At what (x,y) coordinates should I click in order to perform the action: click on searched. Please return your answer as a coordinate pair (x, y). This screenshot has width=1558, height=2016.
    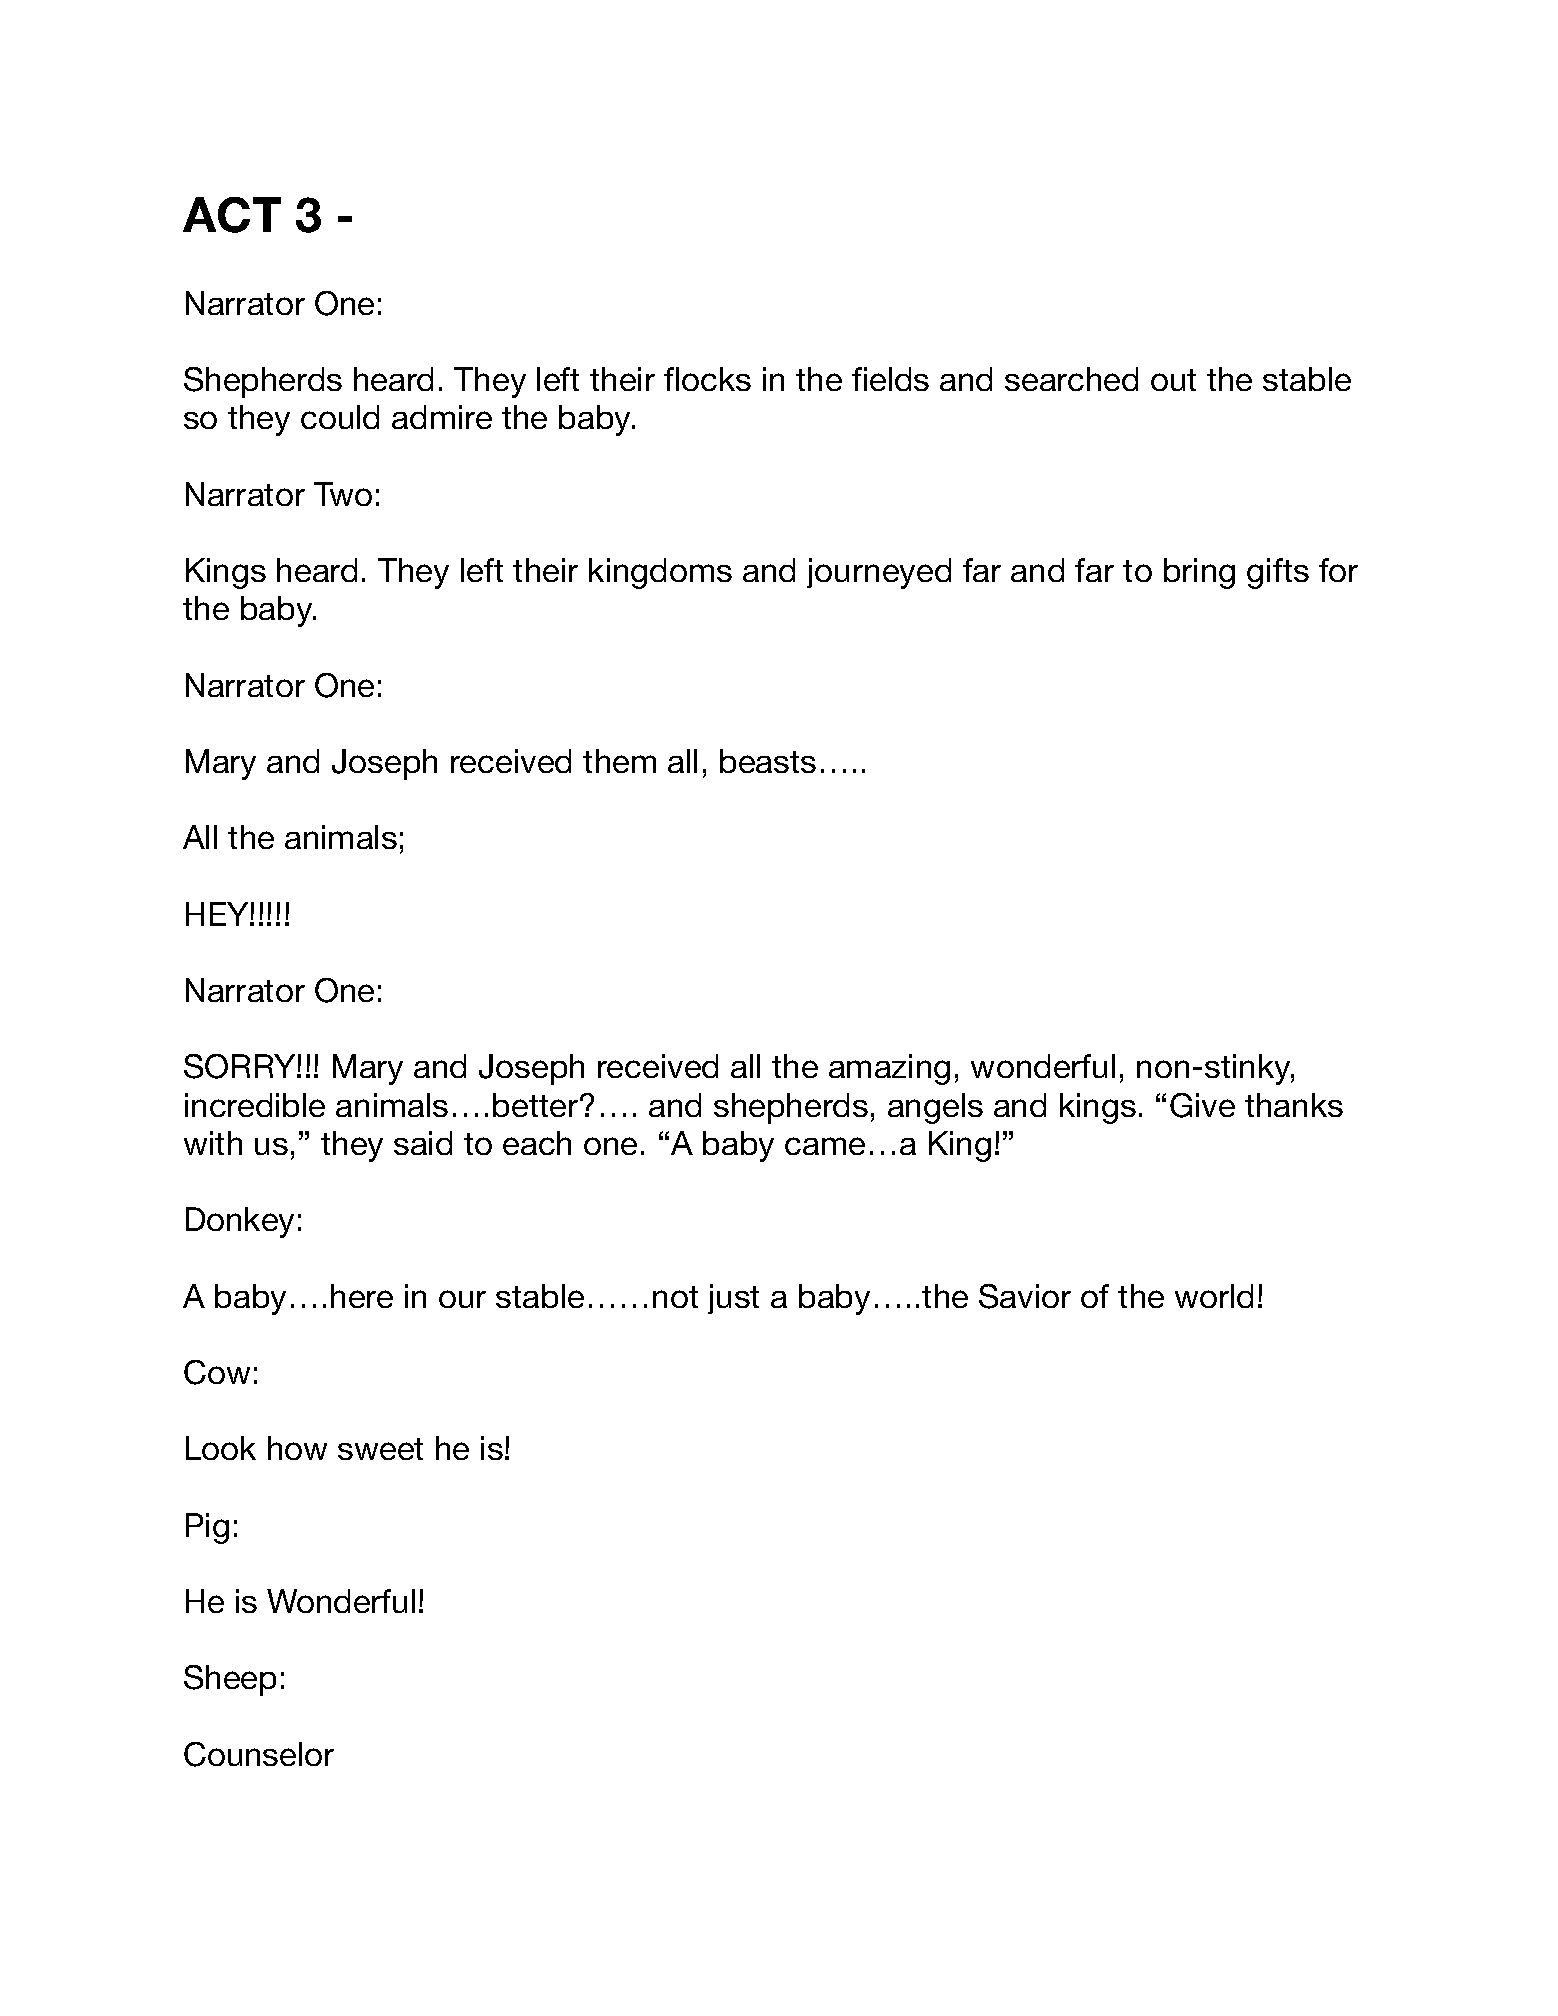
    Looking at the image, I should click on (1071, 379).
